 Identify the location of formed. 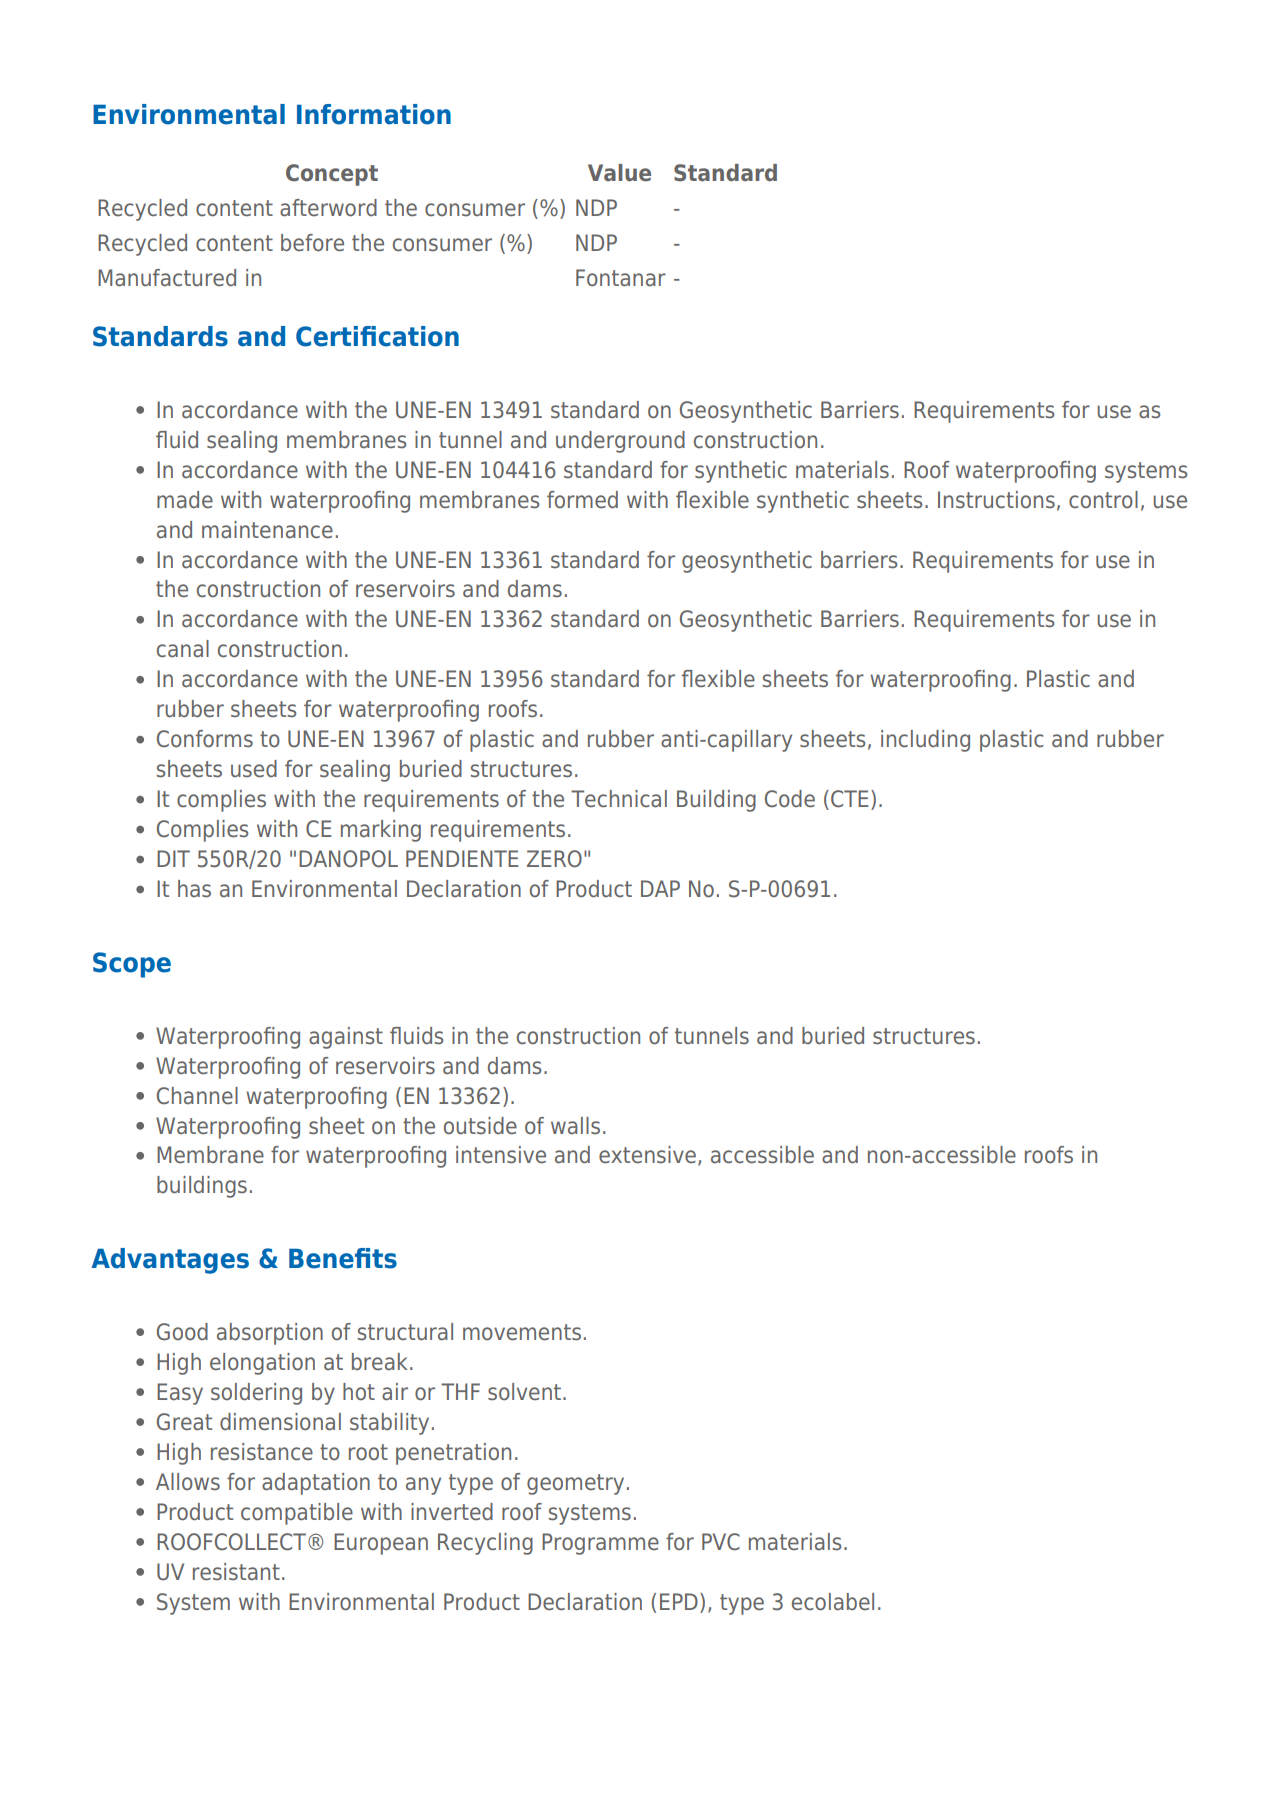
(582, 500).
